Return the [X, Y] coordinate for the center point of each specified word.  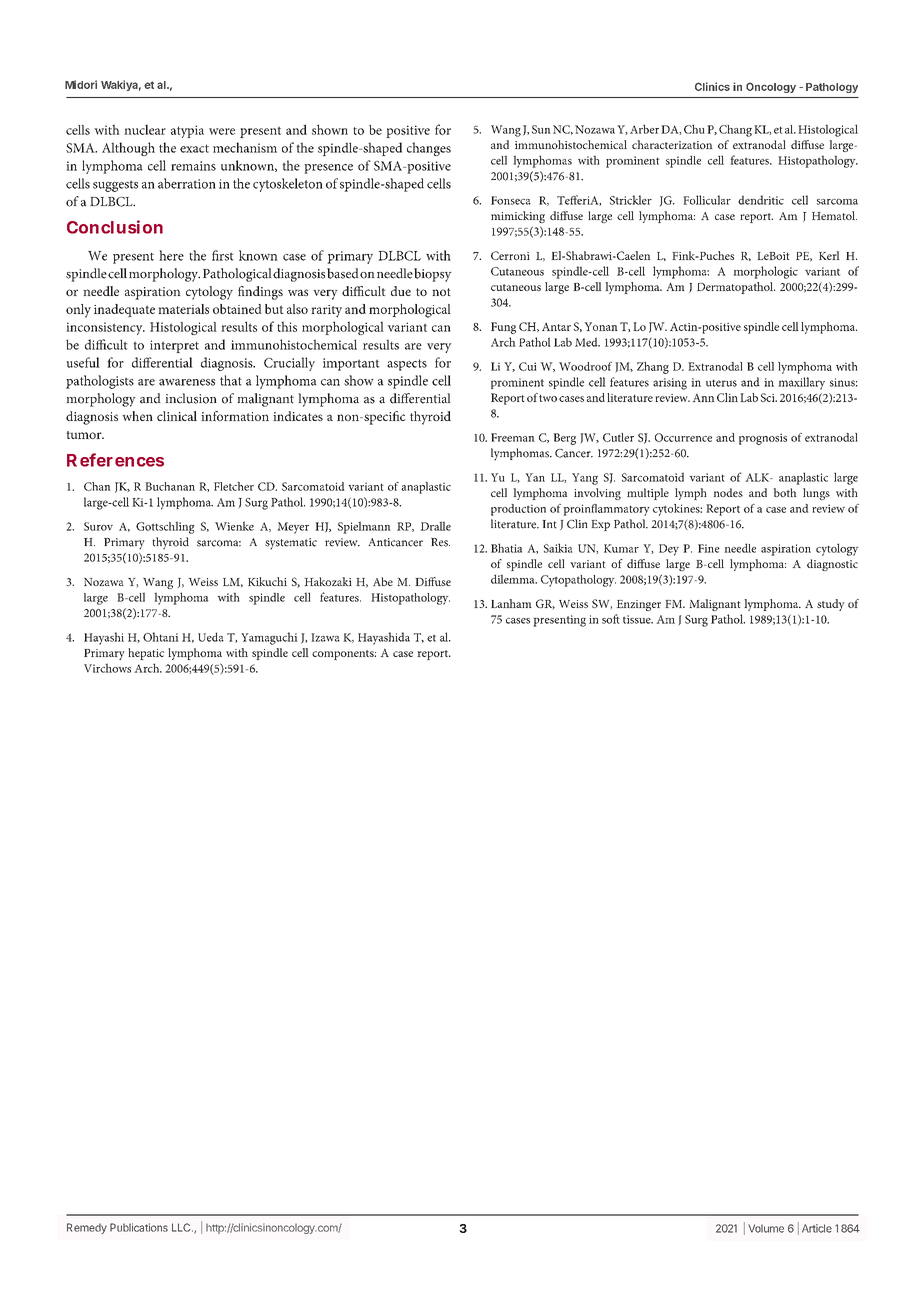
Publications [139, 1227]
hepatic [146, 654]
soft [611, 619]
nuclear [145, 129]
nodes [728, 492]
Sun [541, 129]
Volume [766, 1228]
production [518, 510]
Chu [694, 129]
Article [817, 1228]
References [115, 460]
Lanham [511, 603]
